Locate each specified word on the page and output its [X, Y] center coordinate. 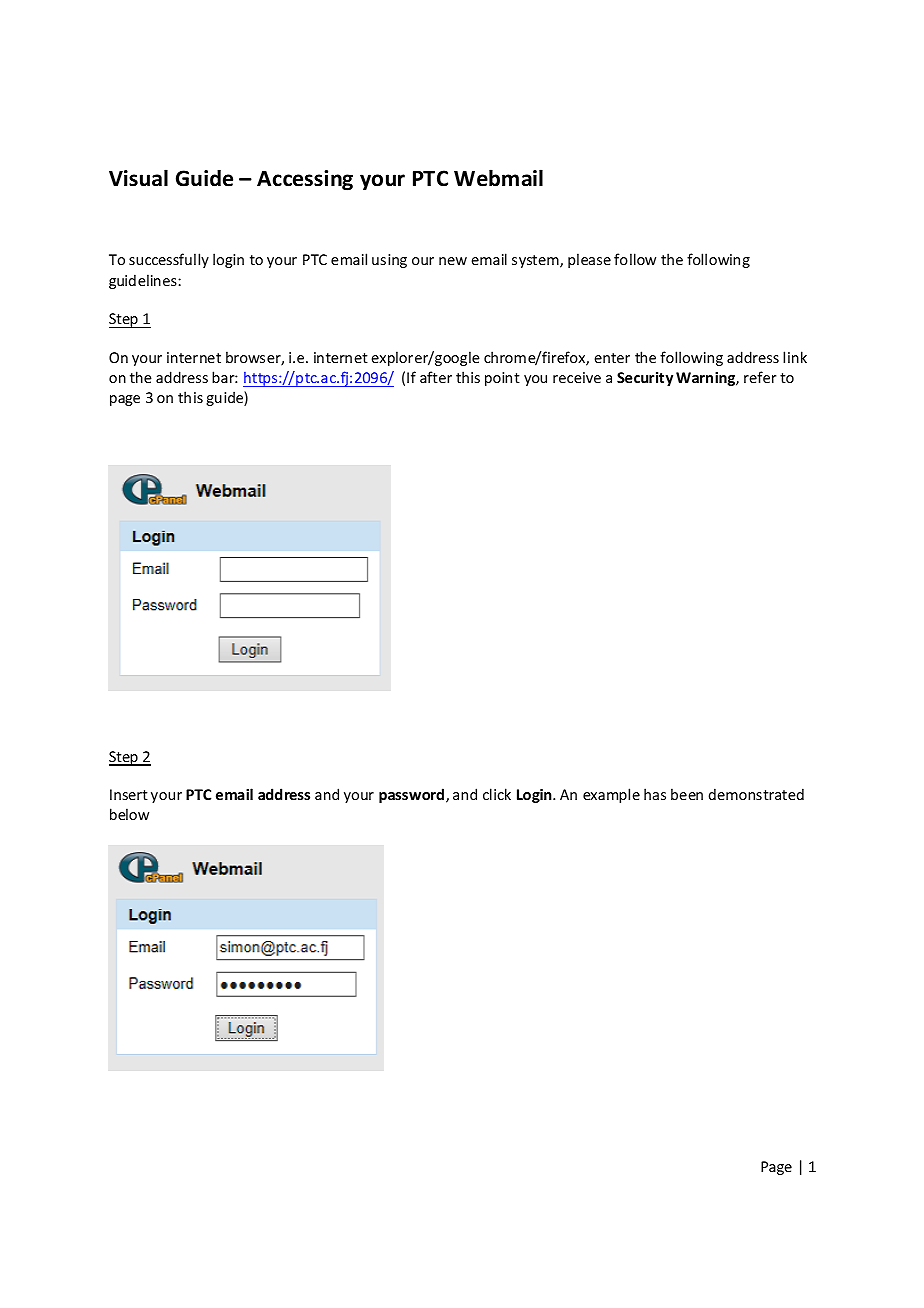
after [436, 377]
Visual [138, 178]
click [497, 794]
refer [760, 377]
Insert [129, 794]
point [502, 379]
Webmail [498, 178]
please [589, 260]
